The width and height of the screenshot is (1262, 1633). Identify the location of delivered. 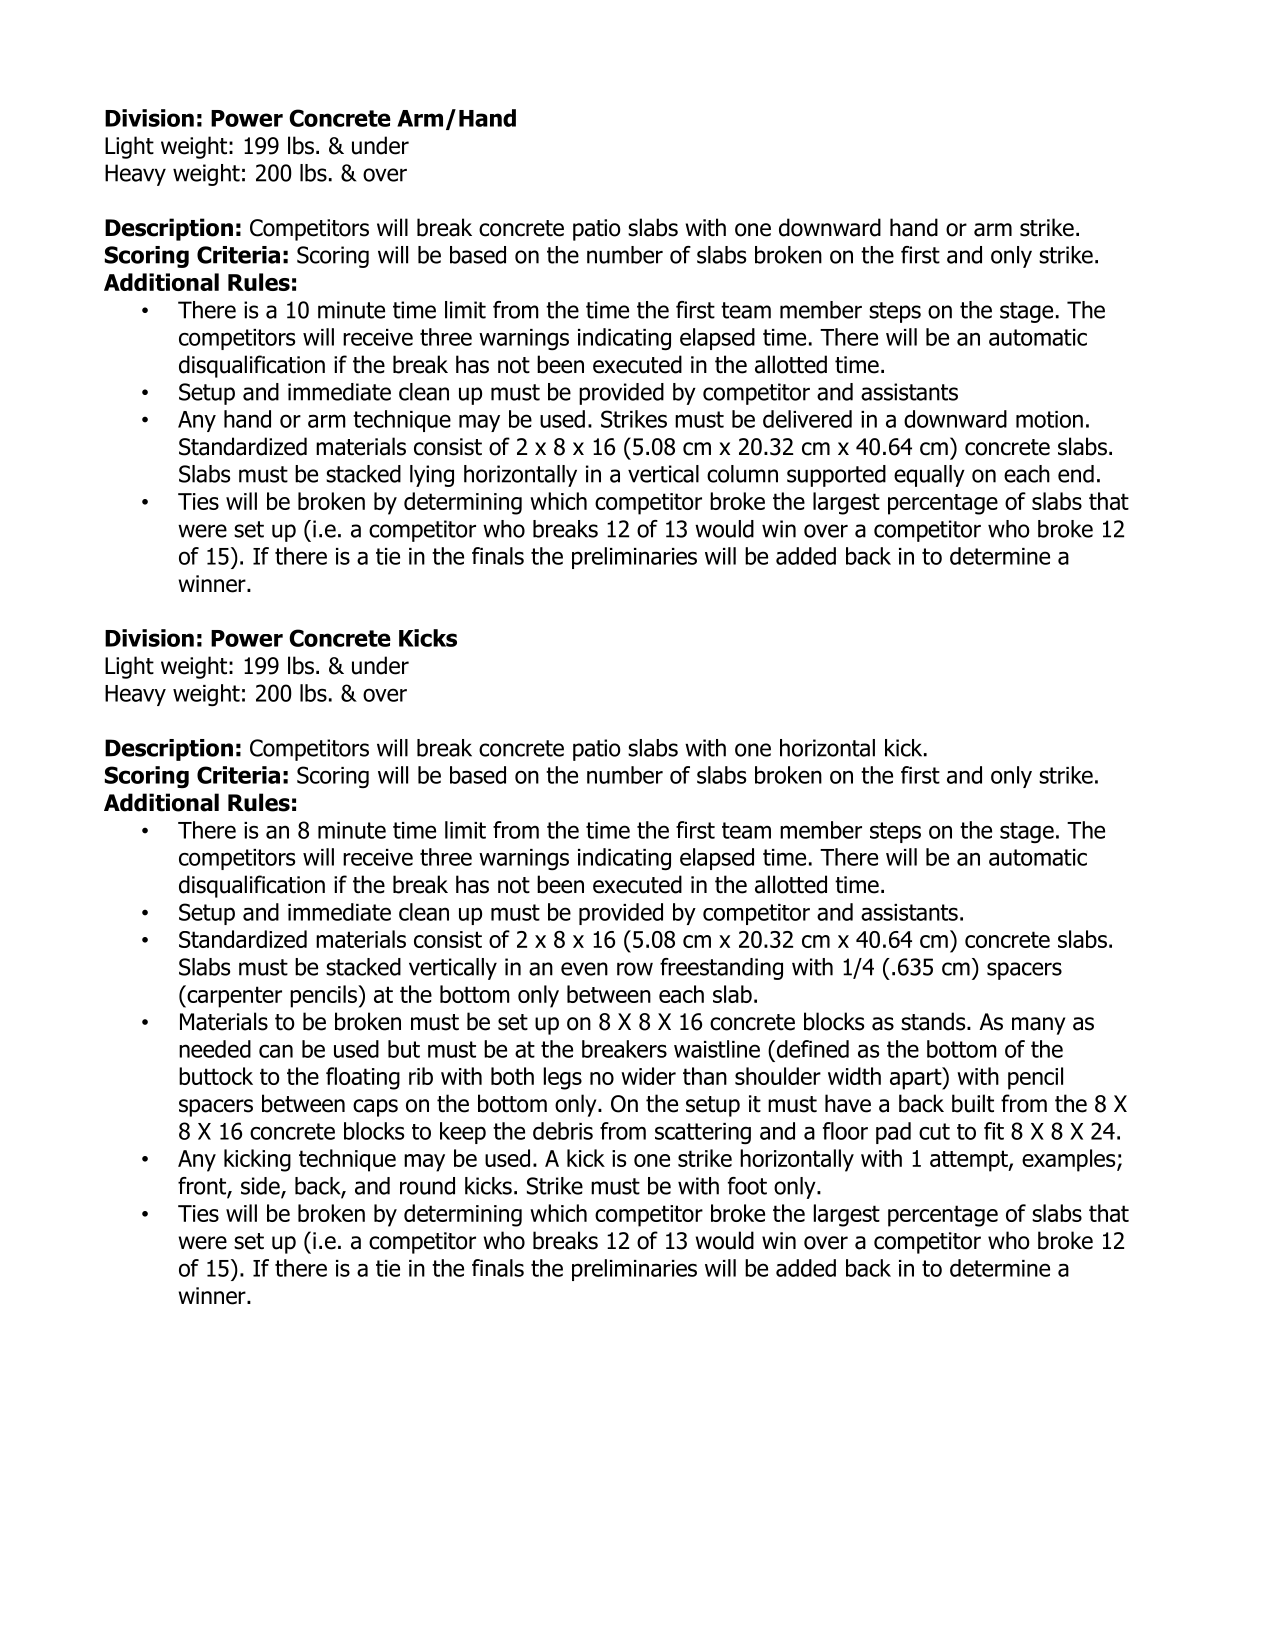
(807, 419).
